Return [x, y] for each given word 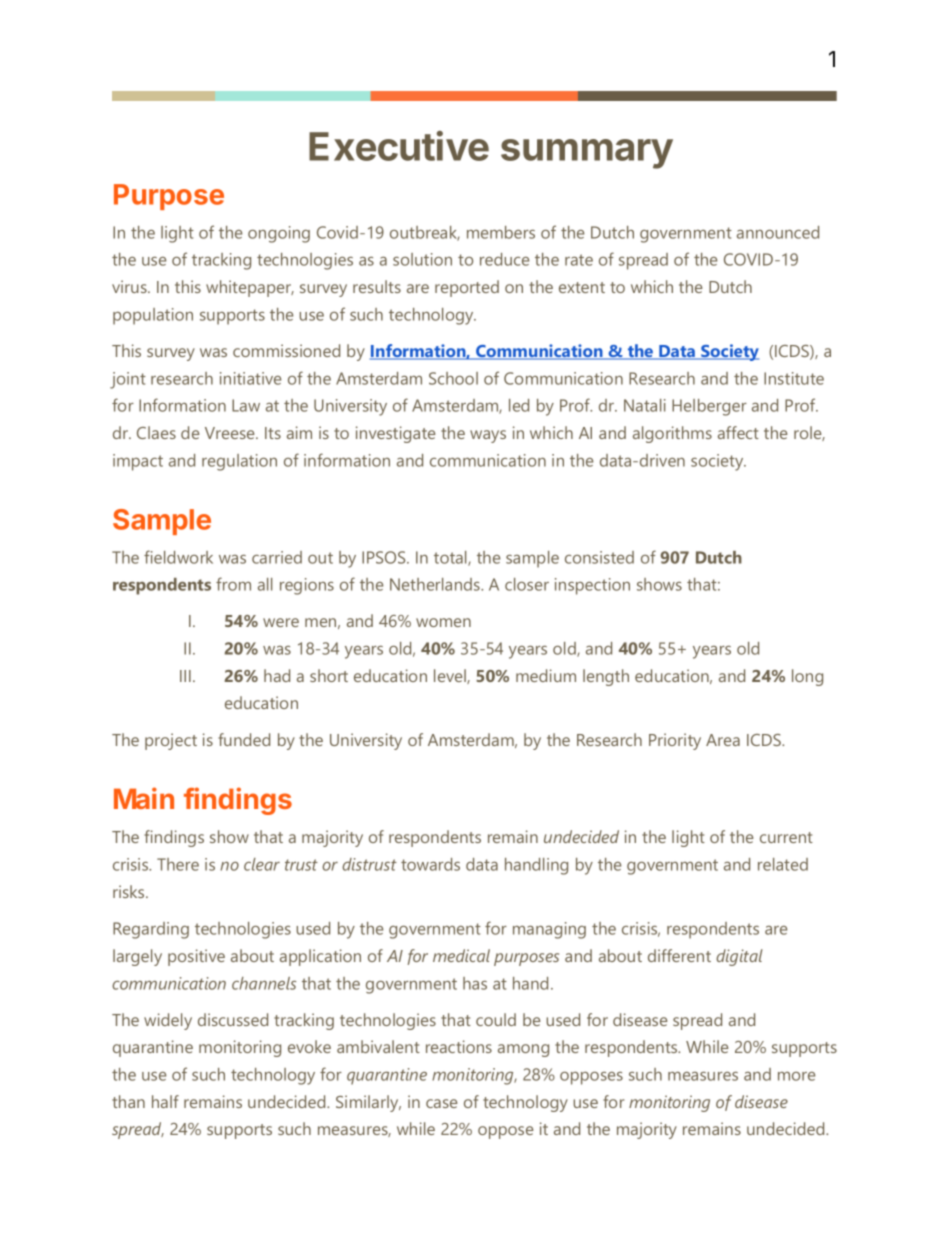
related [783, 864]
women [443, 622]
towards [430, 864]
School [453, 378]
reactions [459, 1046]
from [233, 584]
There [178, 864]
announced [778, 232]
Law [246, 405]
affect [738, 432]
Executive [399, 146]
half [165, 1101]
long [807, 677]
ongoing [279, 234]
